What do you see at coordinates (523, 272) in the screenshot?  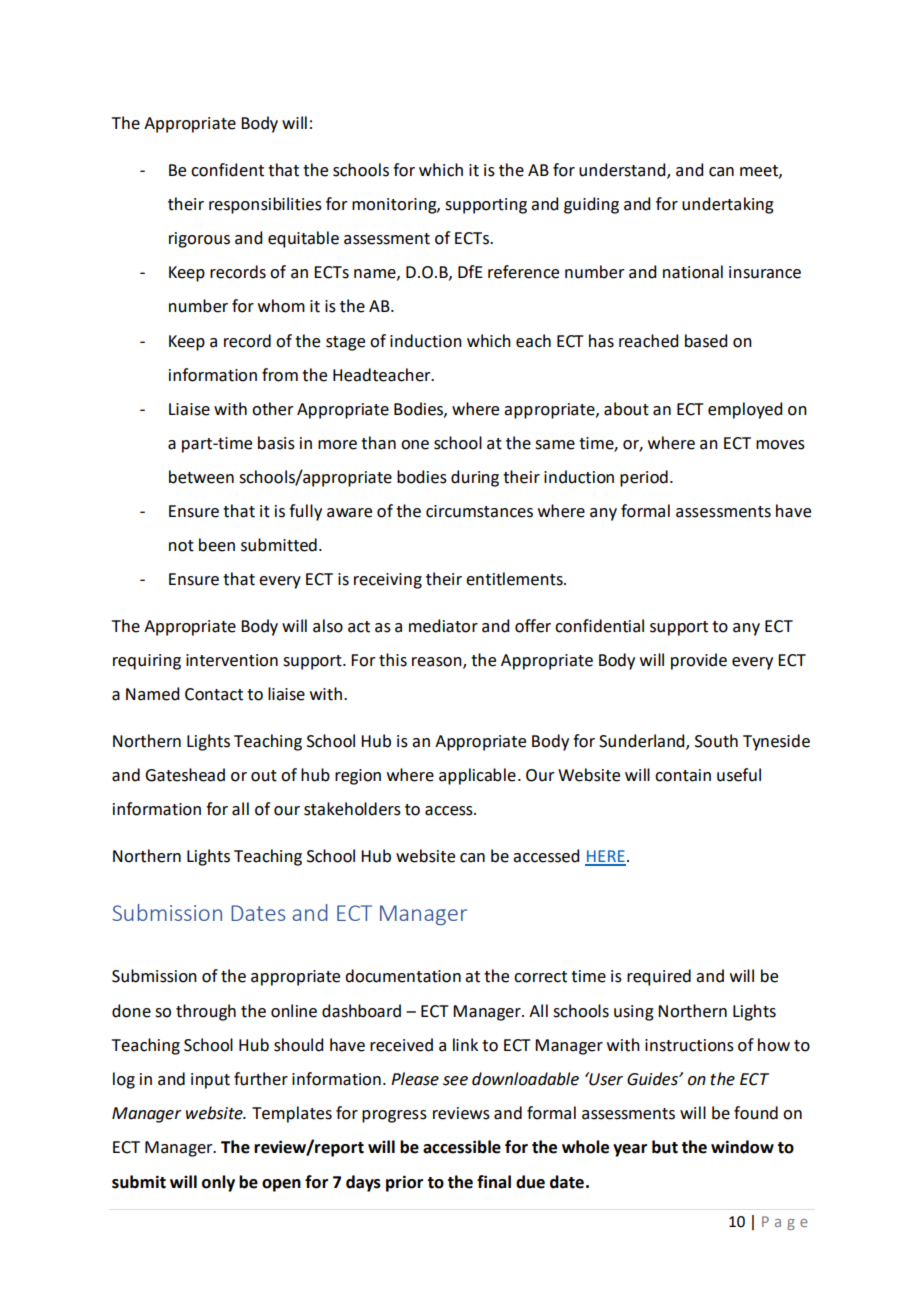 I see `reference` at bounding box center [523, 272].
